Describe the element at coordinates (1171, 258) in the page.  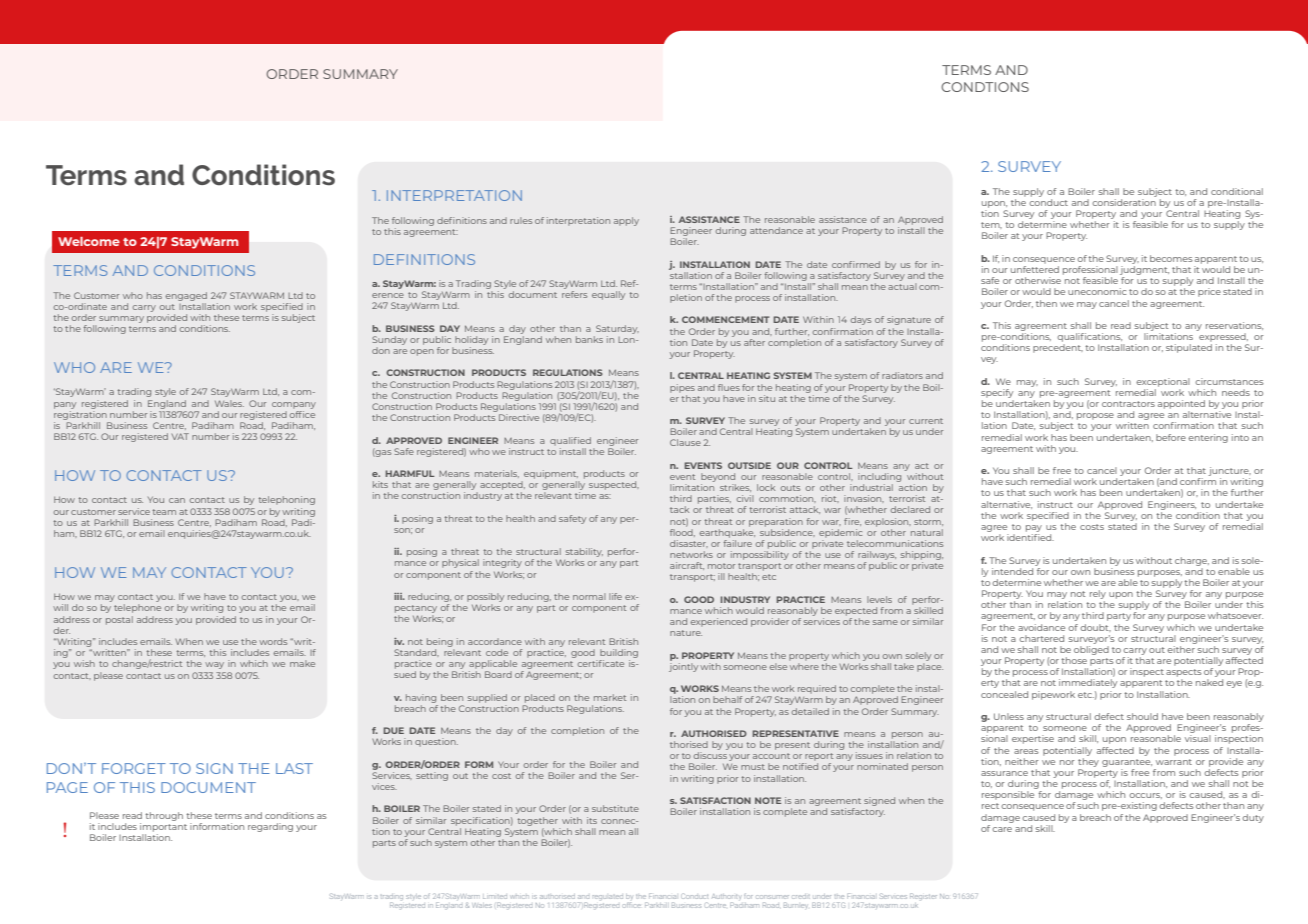
I see `becomes` at that location.
